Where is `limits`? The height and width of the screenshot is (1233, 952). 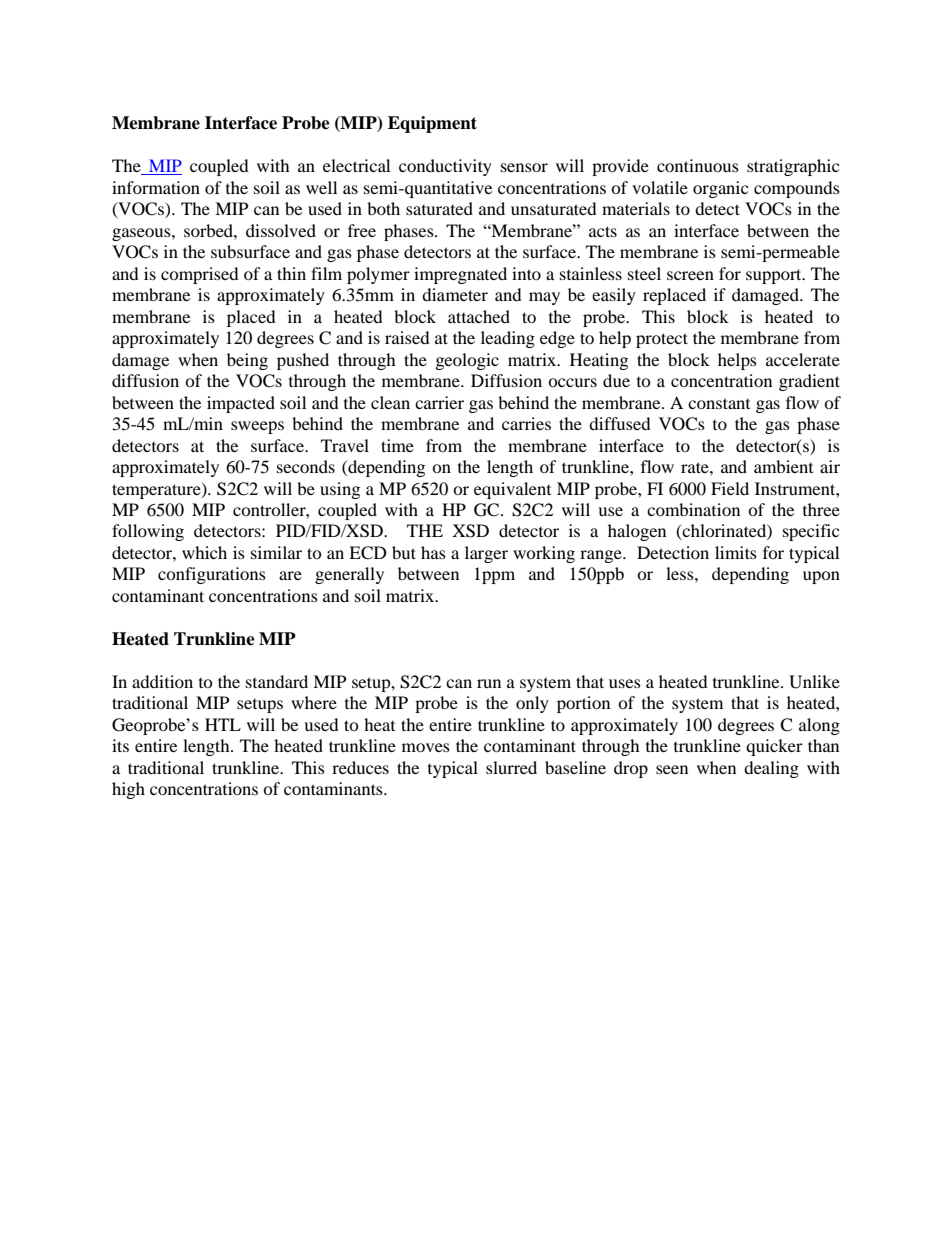
limits is located at coordinates (736, 552).
